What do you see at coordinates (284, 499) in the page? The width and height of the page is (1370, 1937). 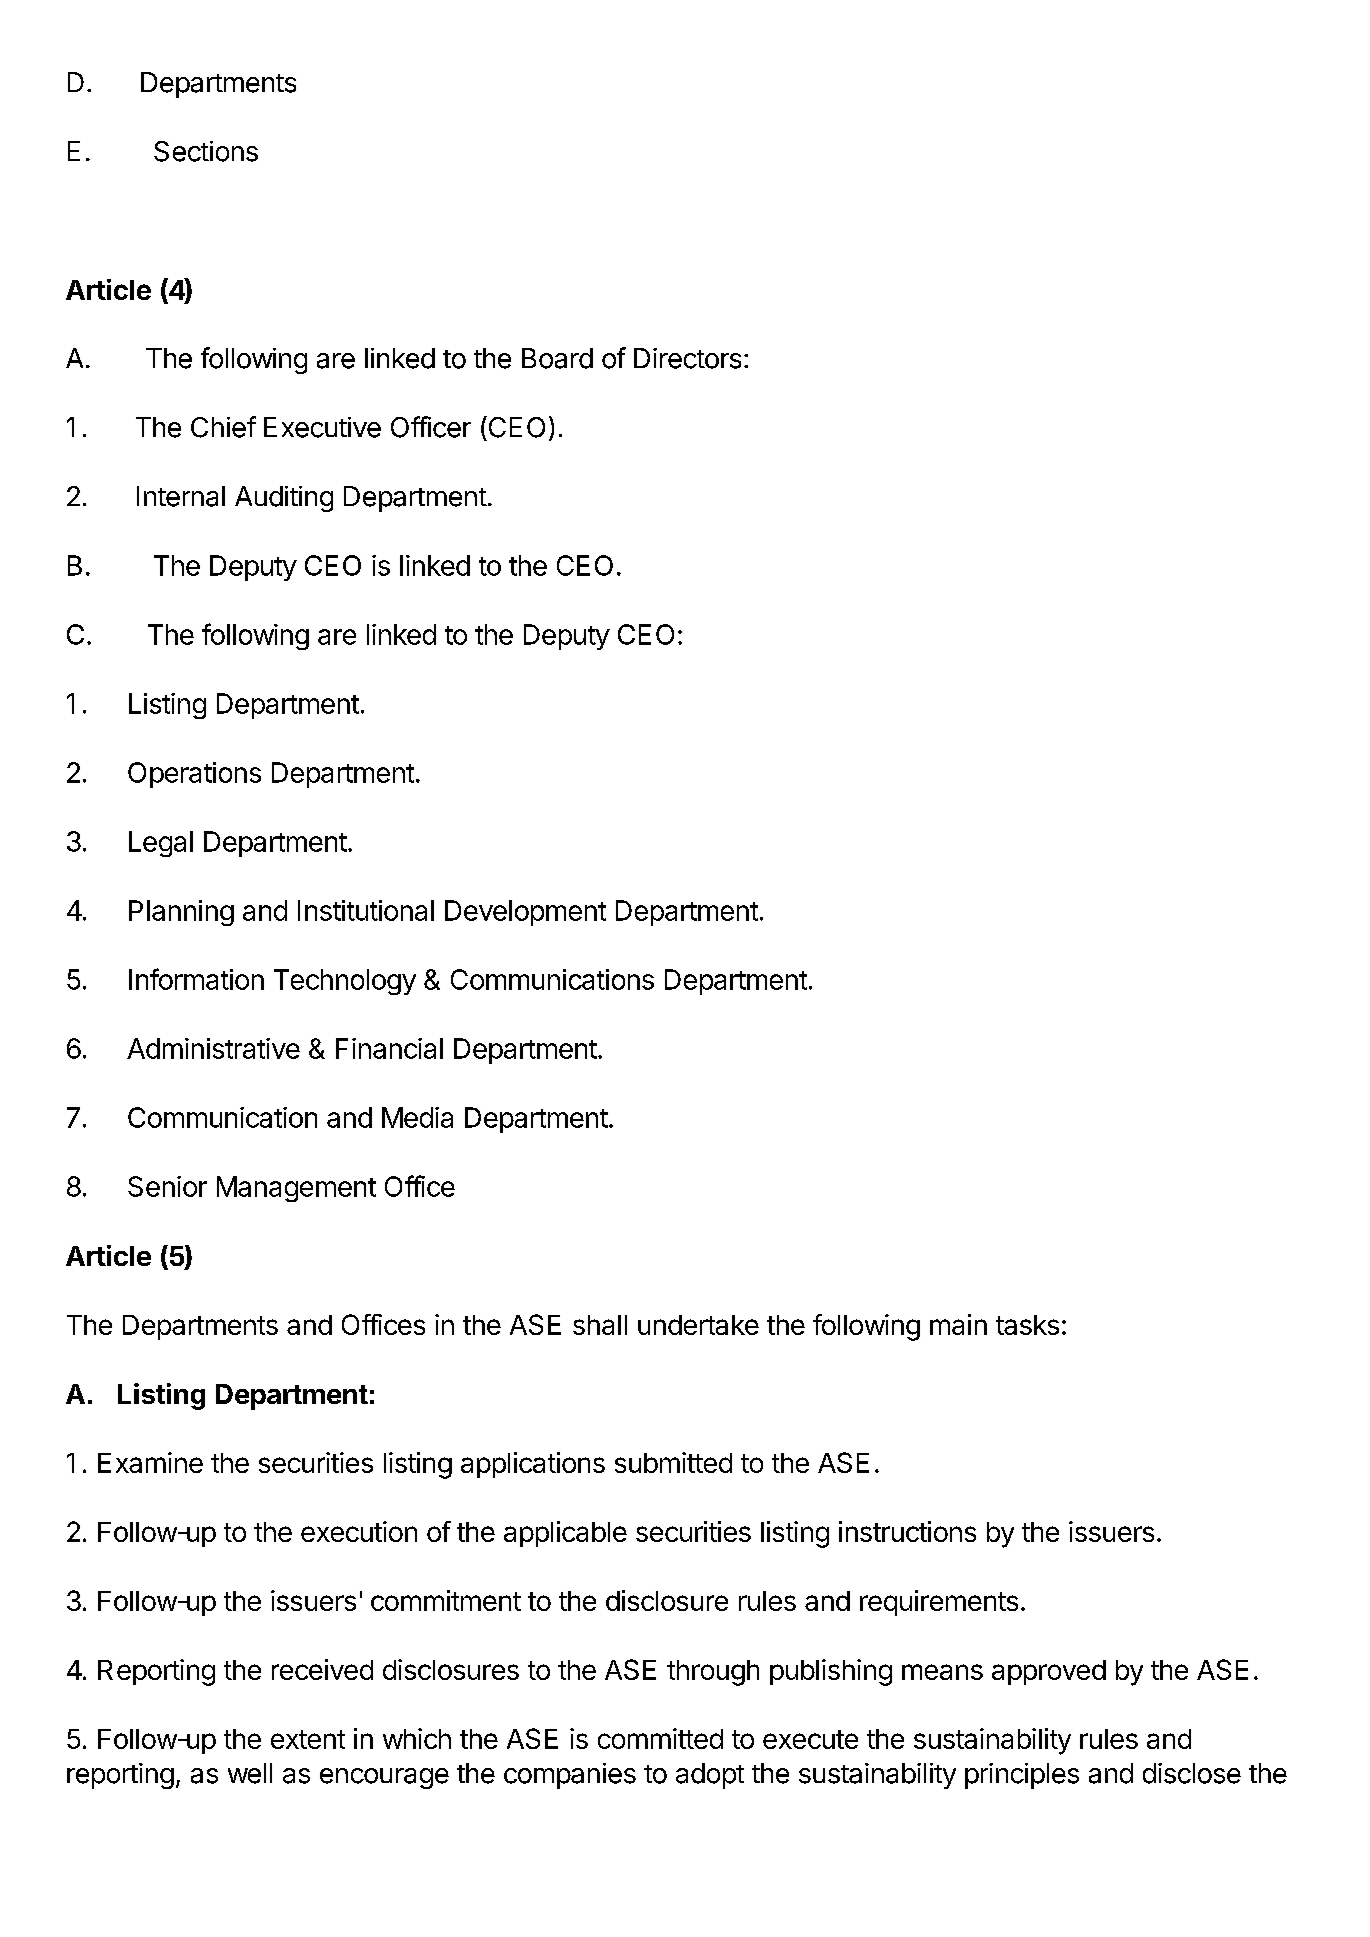 I see `Auditing` at bounding box center [284, 499].
